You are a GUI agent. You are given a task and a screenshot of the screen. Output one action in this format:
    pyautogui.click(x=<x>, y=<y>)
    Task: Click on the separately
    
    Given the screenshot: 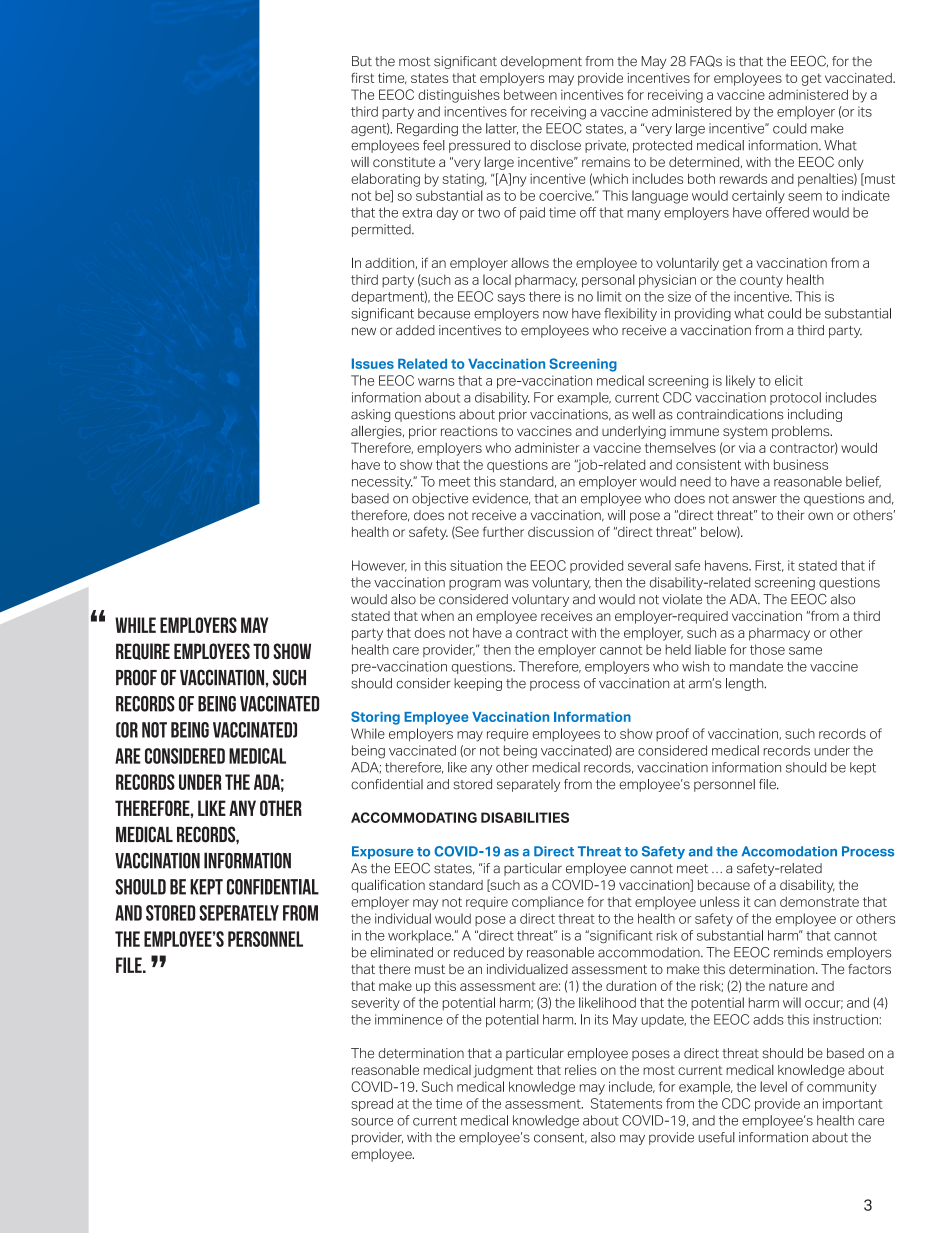 What is the action you would take?
    pyautogui.click(x=528, y=785)
